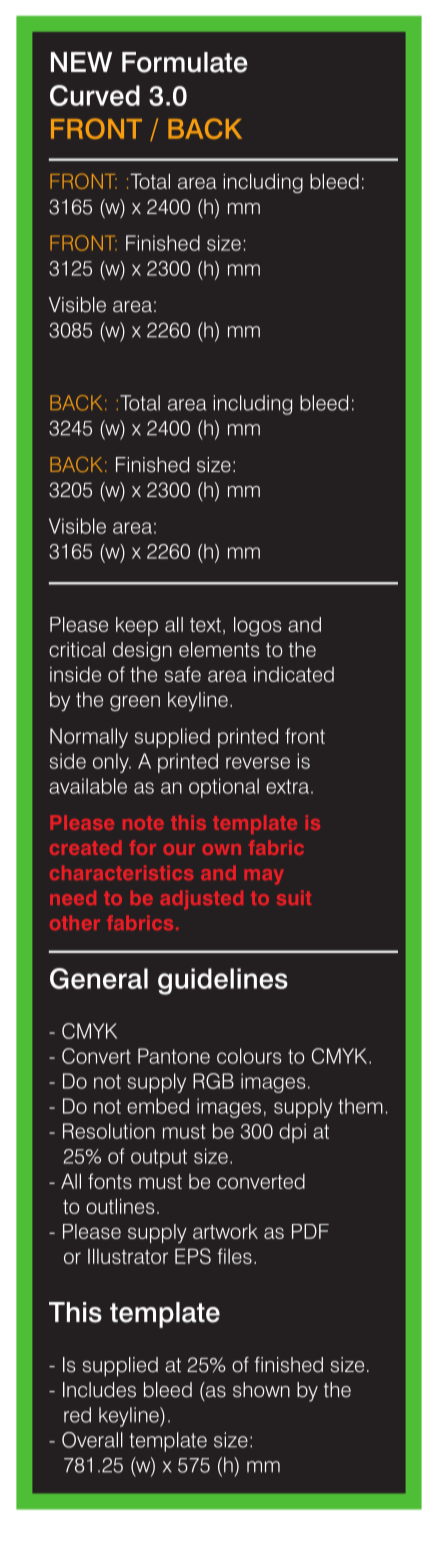 This screenshot has height=1568, width=438. I want to click on Includes, so click(99, 1390).
